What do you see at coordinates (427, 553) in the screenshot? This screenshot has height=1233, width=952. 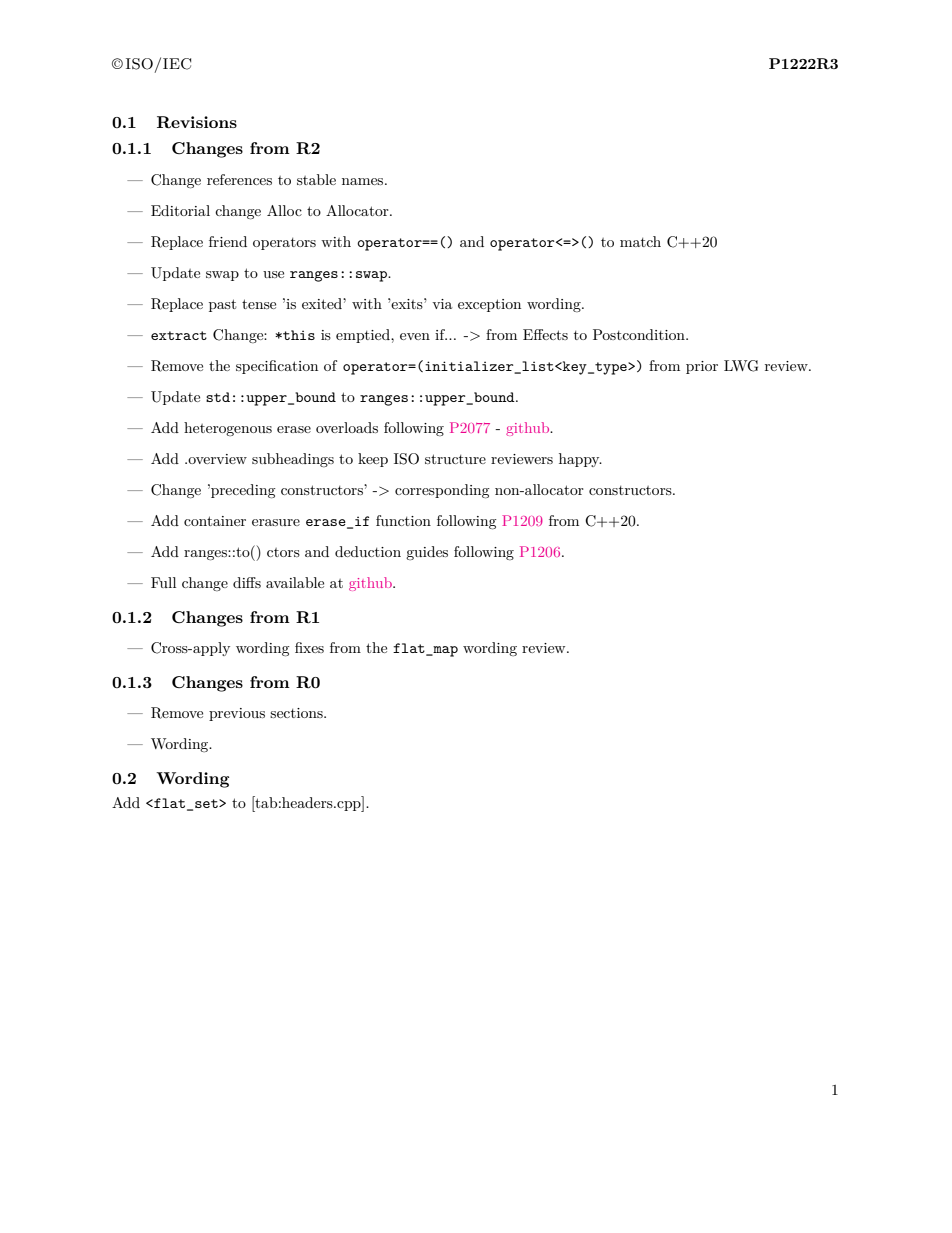 I see `guides` at bounding box center [427, 553].
